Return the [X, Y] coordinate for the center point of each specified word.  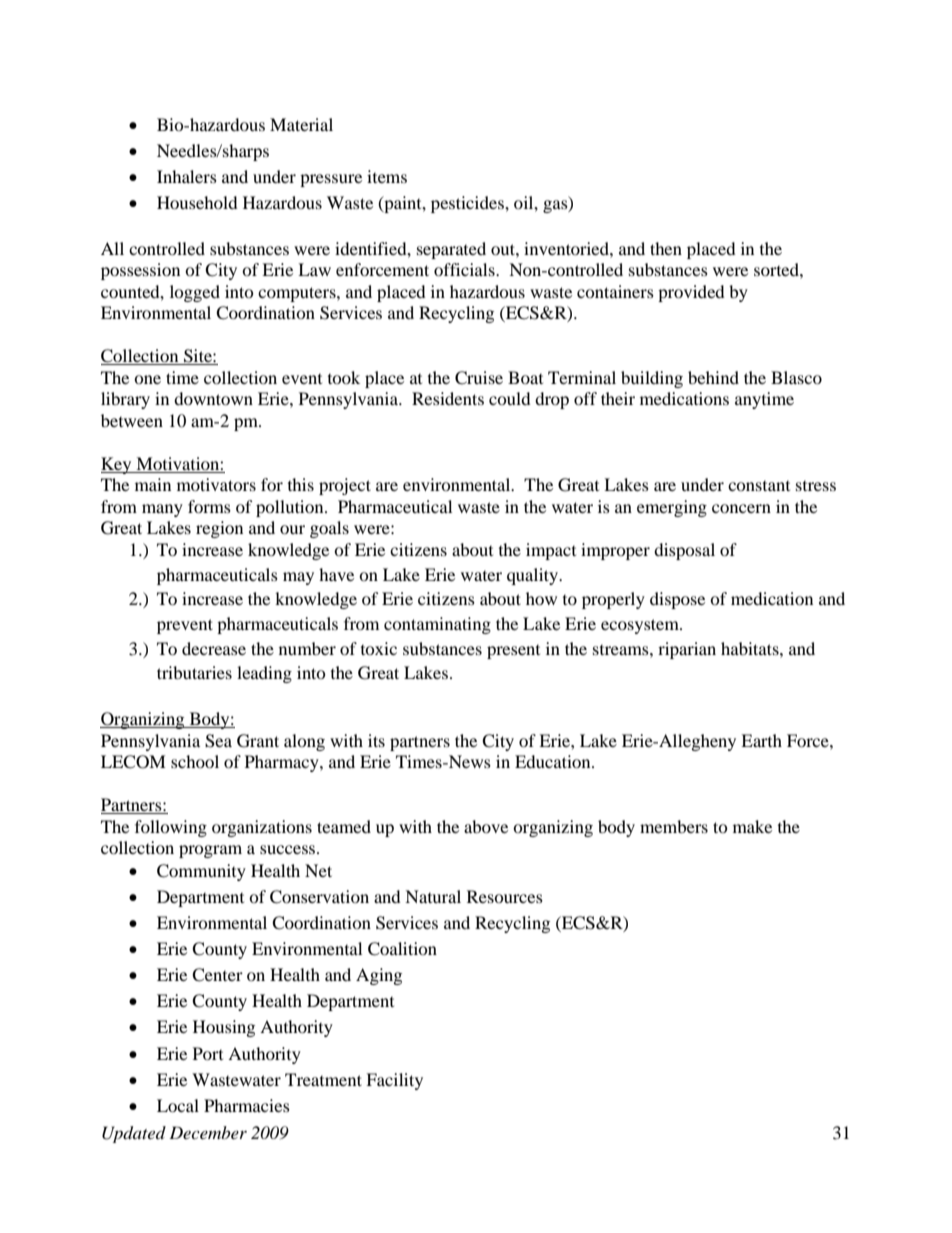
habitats [751, 648]
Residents [448, 398]
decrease [214, 648]
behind [713, 377]
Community [201, 872]
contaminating [437, 625]
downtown [213, 398]
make [752, 826]
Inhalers [187, 176]
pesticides [468, 204]
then [666, 248]
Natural [433, 896]
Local [178, 1105]
